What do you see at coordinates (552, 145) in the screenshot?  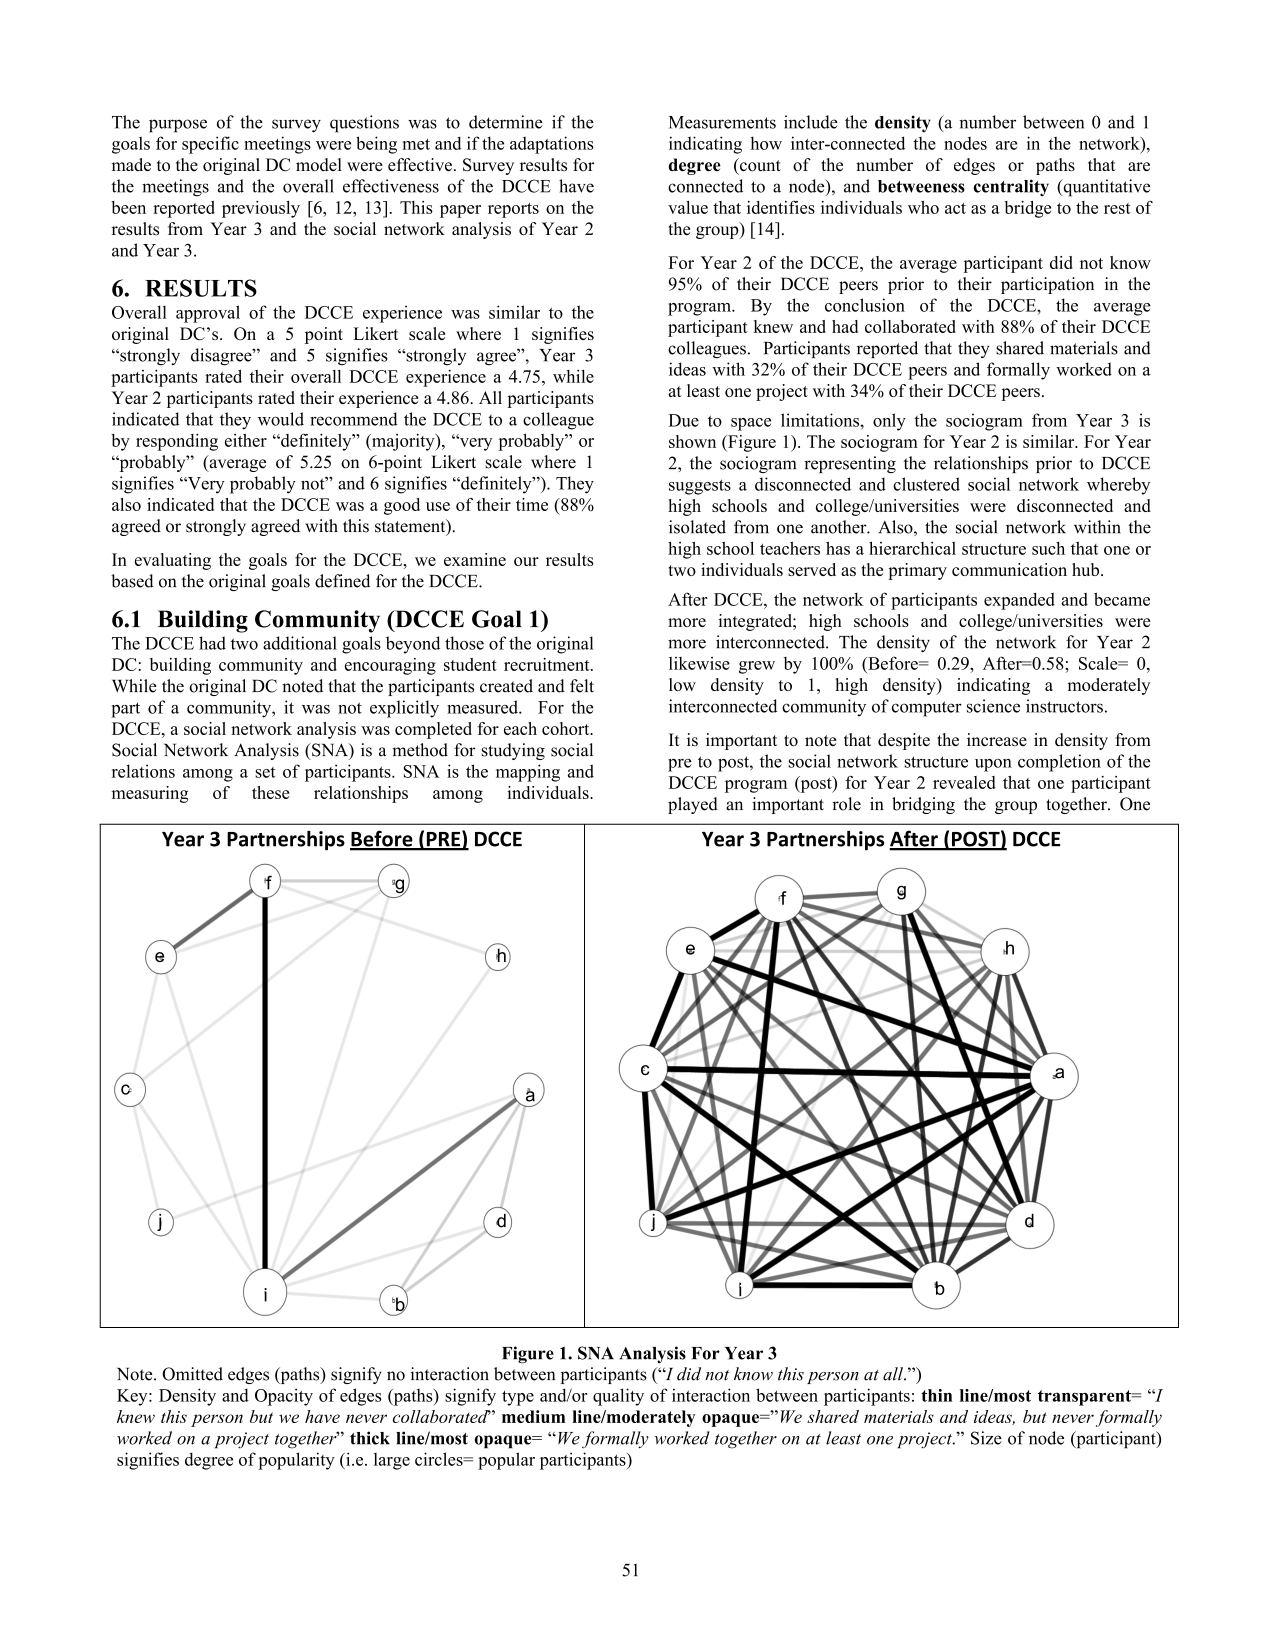 I see `adaptations` at bounding box center [552, 145].
